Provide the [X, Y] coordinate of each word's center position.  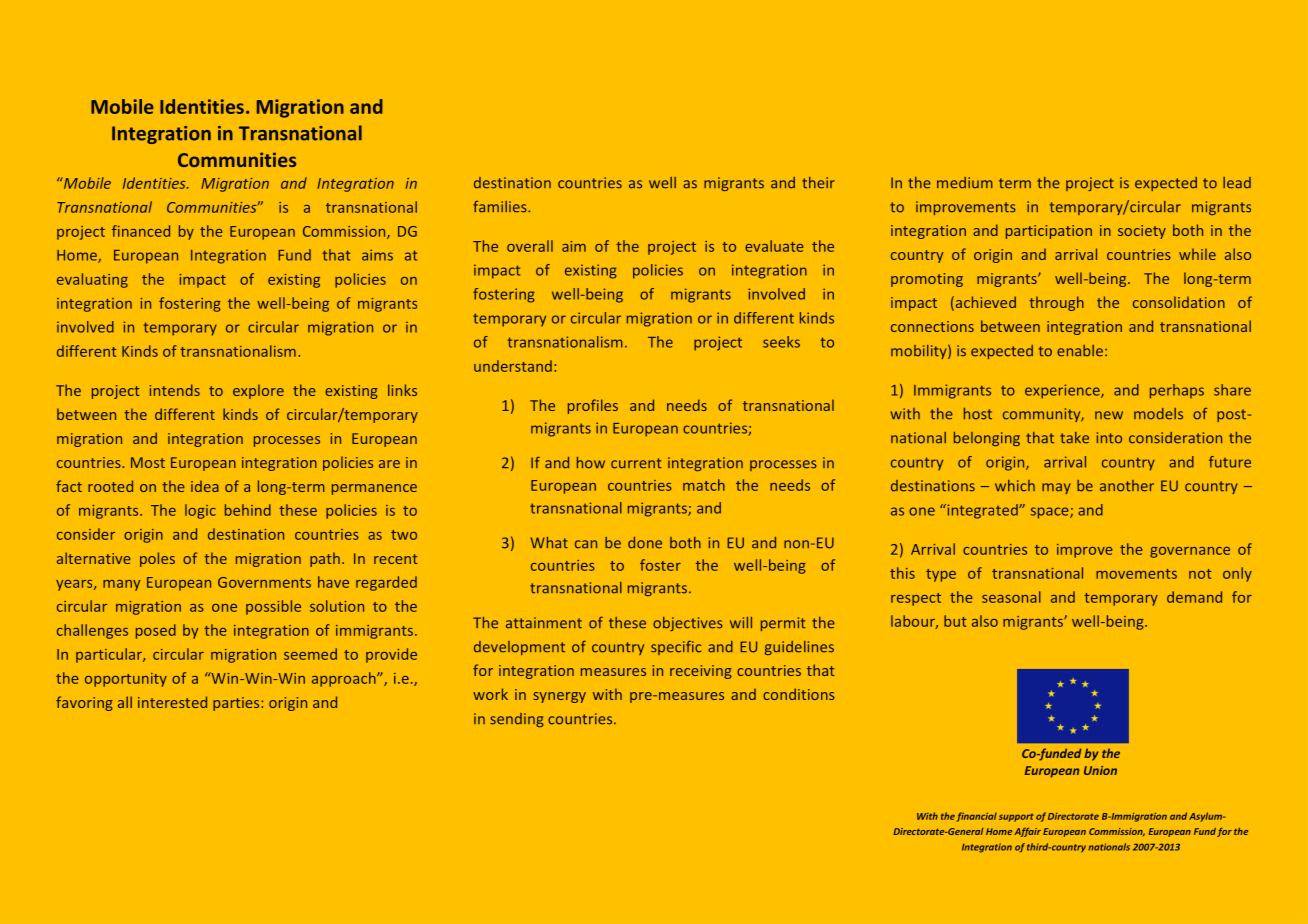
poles [157, 559]
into [1109, 438]
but [955, 621]
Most [148, 462]
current [636, 463]
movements [1136, 574]
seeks [781, 342]
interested [172, 702]
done [645, 543]
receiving [701, 672]
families [501, 207]
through [1056, 303]
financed [141, 231]
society [1142, 232]
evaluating [92, 280]
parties [237, 704]
